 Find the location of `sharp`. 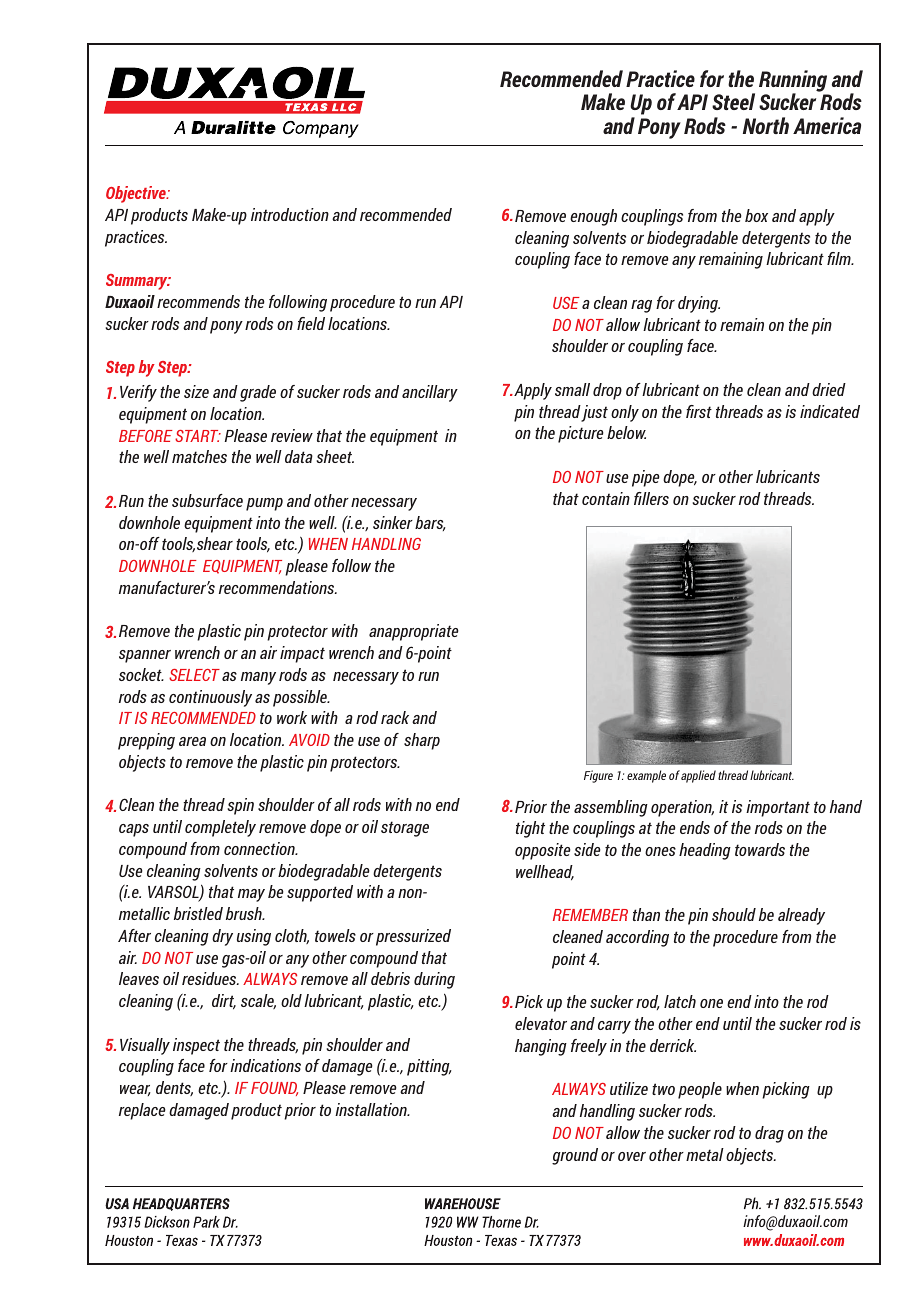

sharp is located at coordinates (422, 741).
